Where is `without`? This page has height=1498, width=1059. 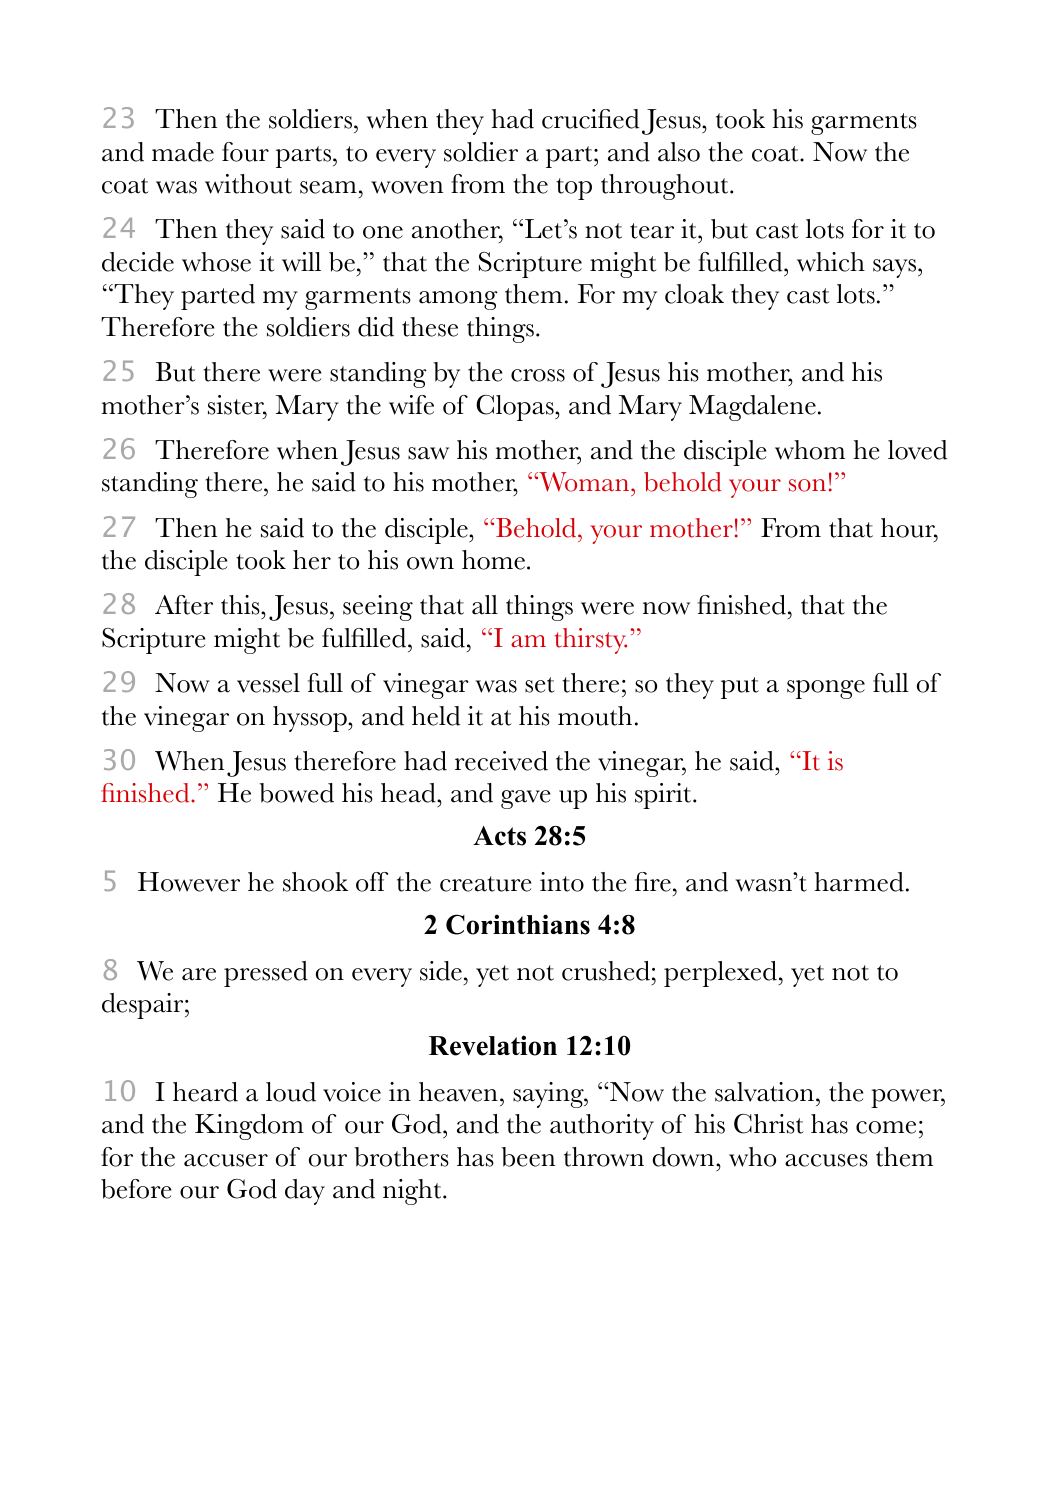
without is located at coordinates (248, 184).
